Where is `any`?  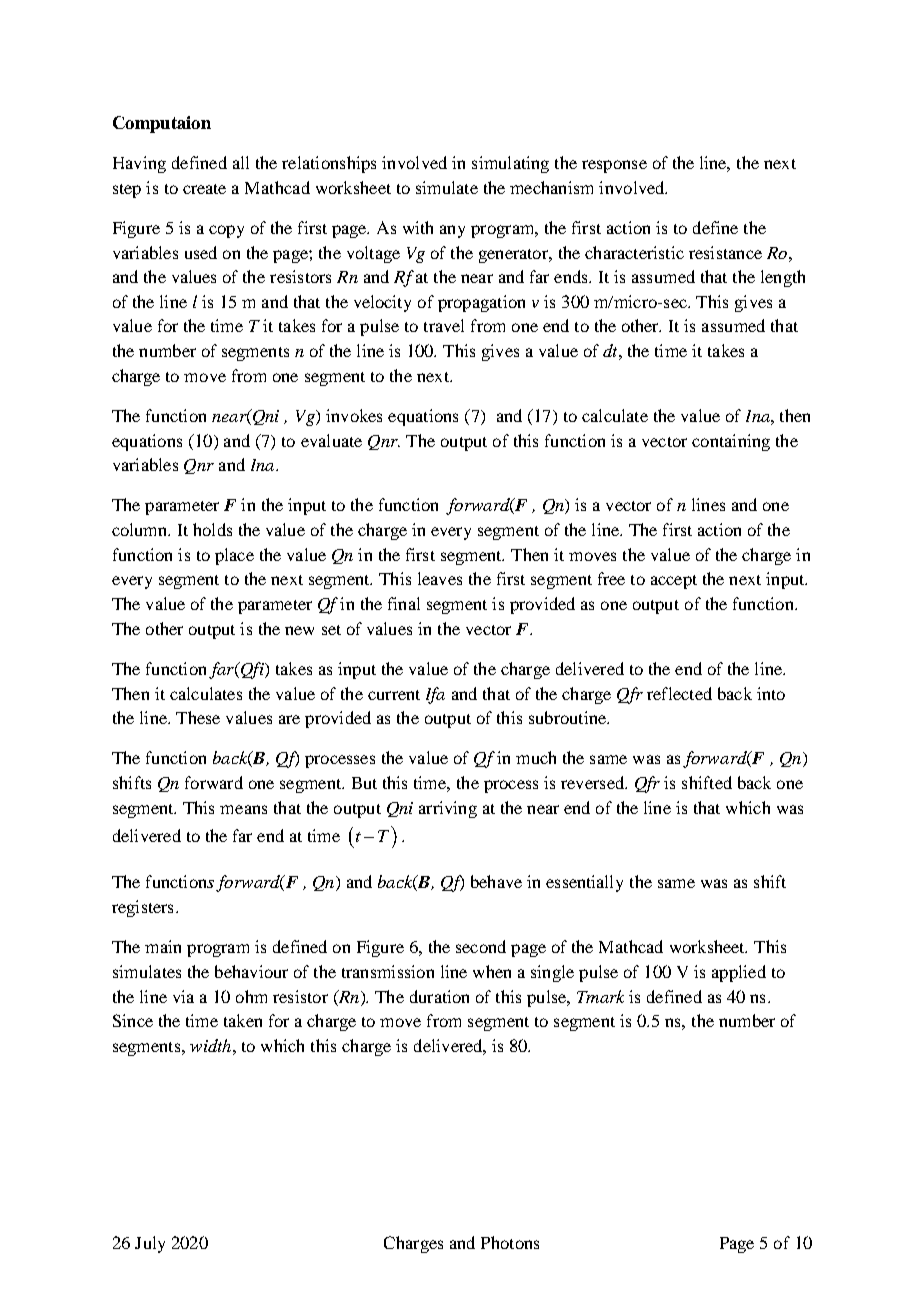
any is located at coordinates (452, 231).
